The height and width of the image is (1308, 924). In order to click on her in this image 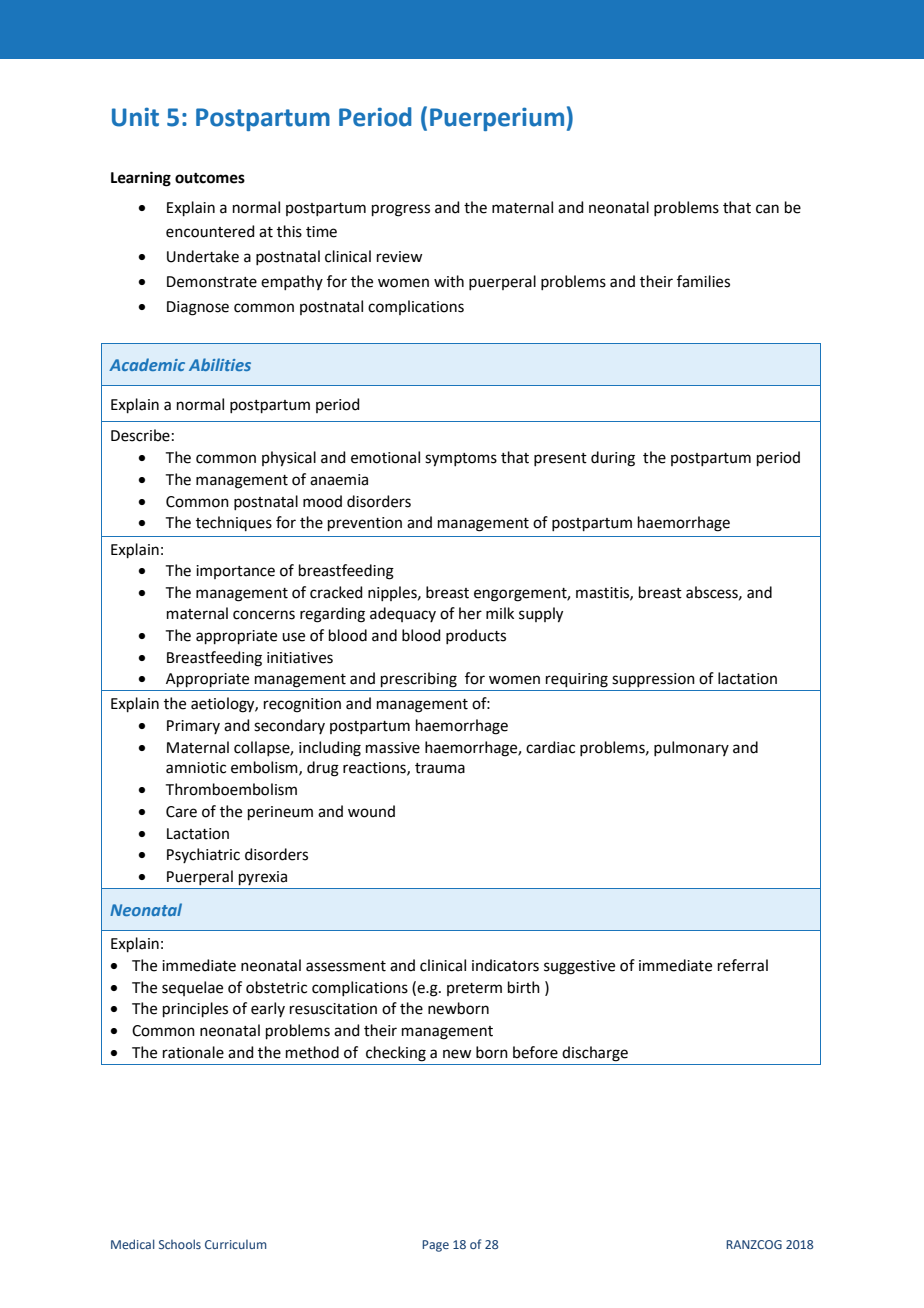, I will do `click(470, 613)`.
